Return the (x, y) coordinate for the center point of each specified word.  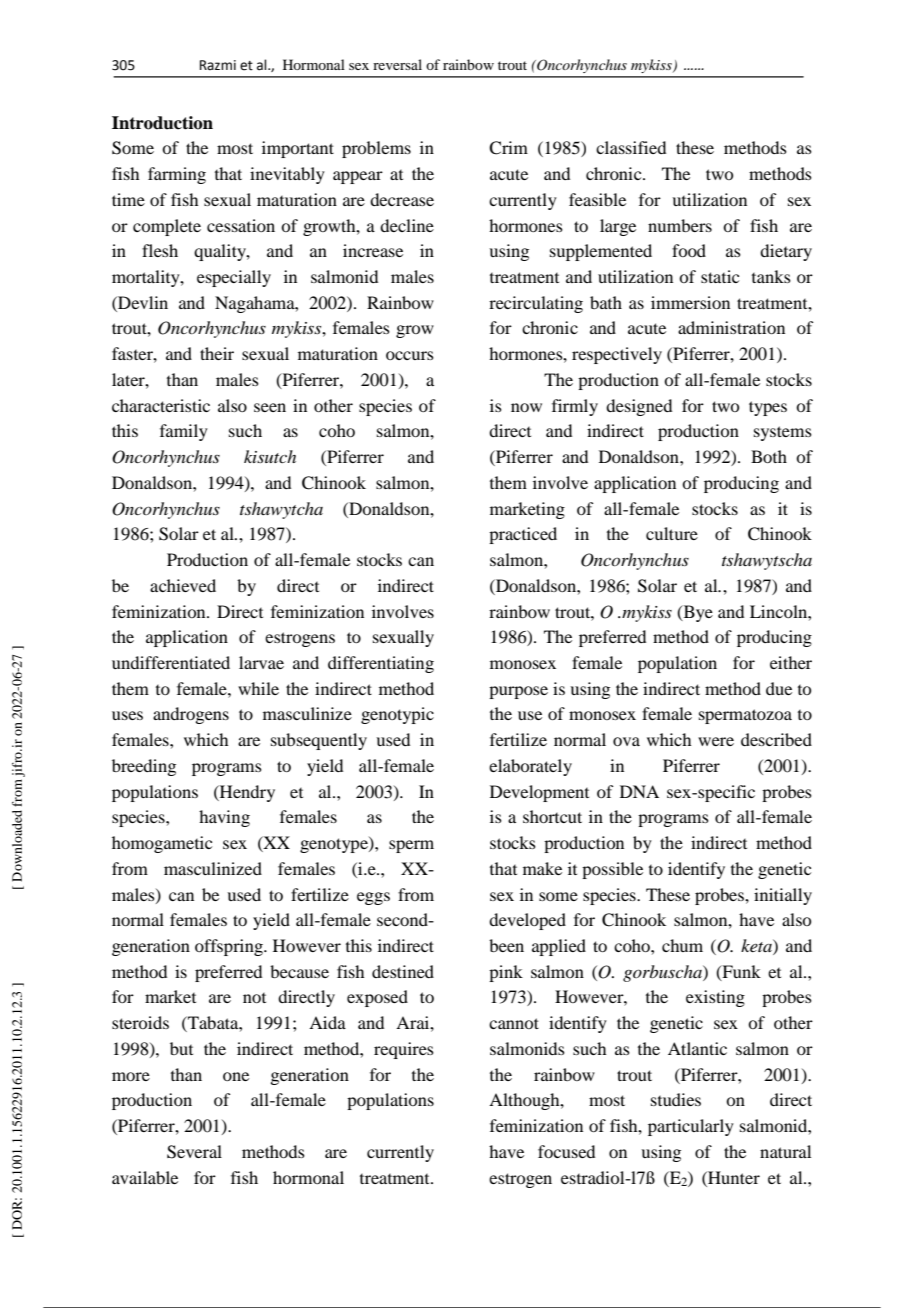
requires (404, 1050)
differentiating (381, 664)
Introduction (162, 123)
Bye (697, 613)
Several (194, 1152)
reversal (397, 64)
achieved (183, 585)
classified (631, 147)
